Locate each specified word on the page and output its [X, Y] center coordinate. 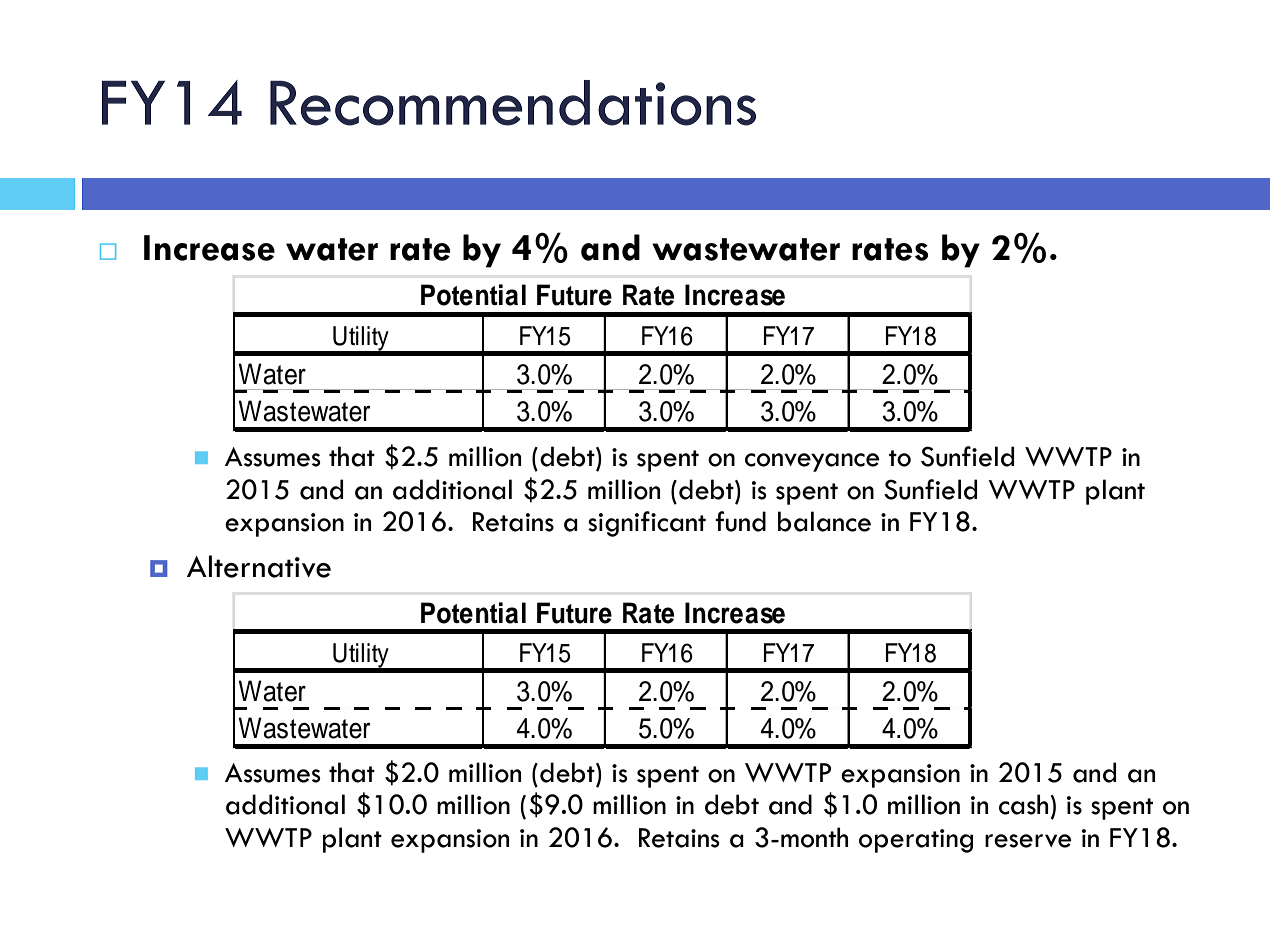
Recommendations [513, 103]
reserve [1028, 841]
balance [824, 521]
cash [1023, 804]
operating [916, 841]
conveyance [812, 462]
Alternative [259, 566]
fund [740, 521]
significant [647, 524]
